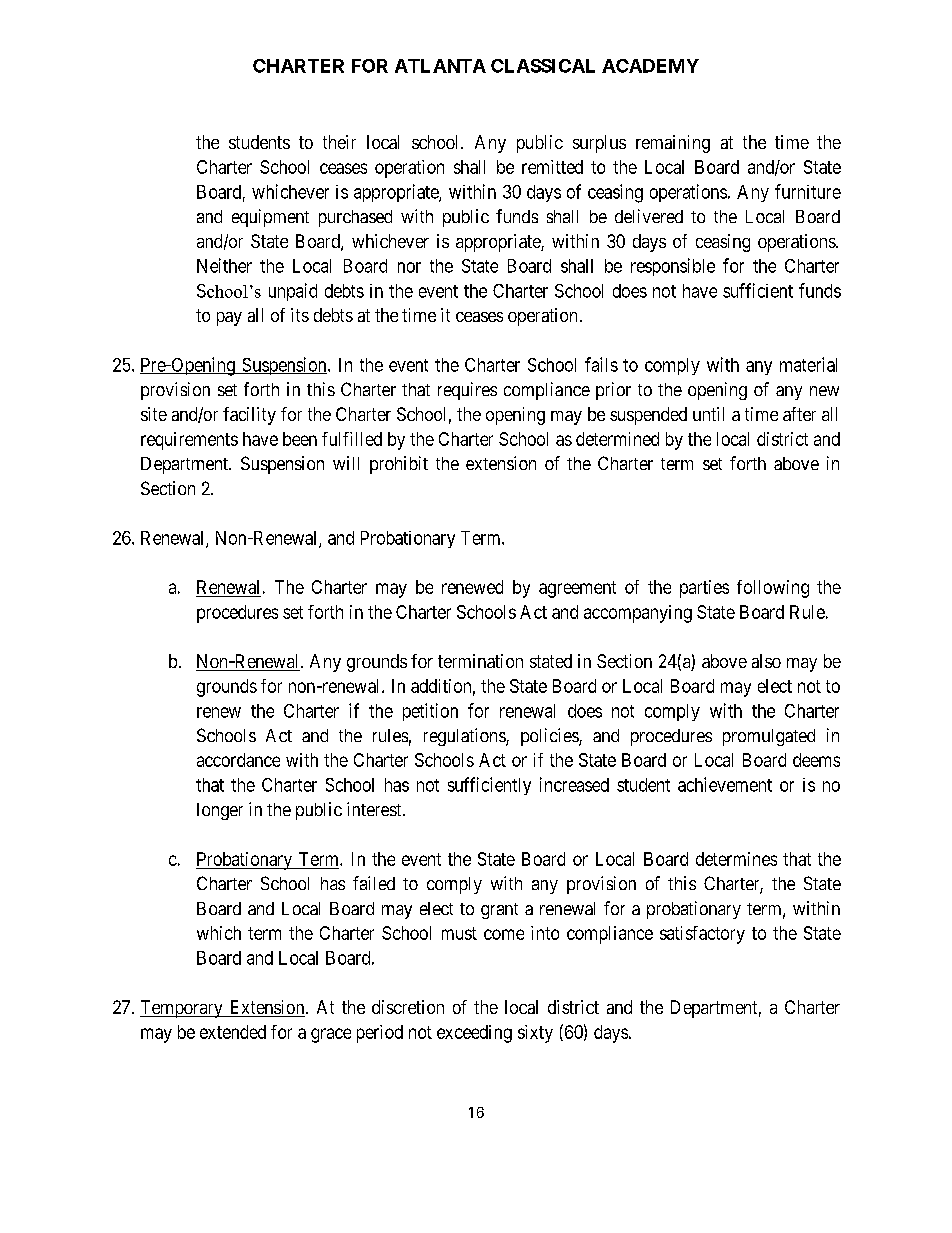 This screenshot has height=1233, width=952. Describe the element at coordinates (467, 391) in the screenshot. I see `requires` at that location.
